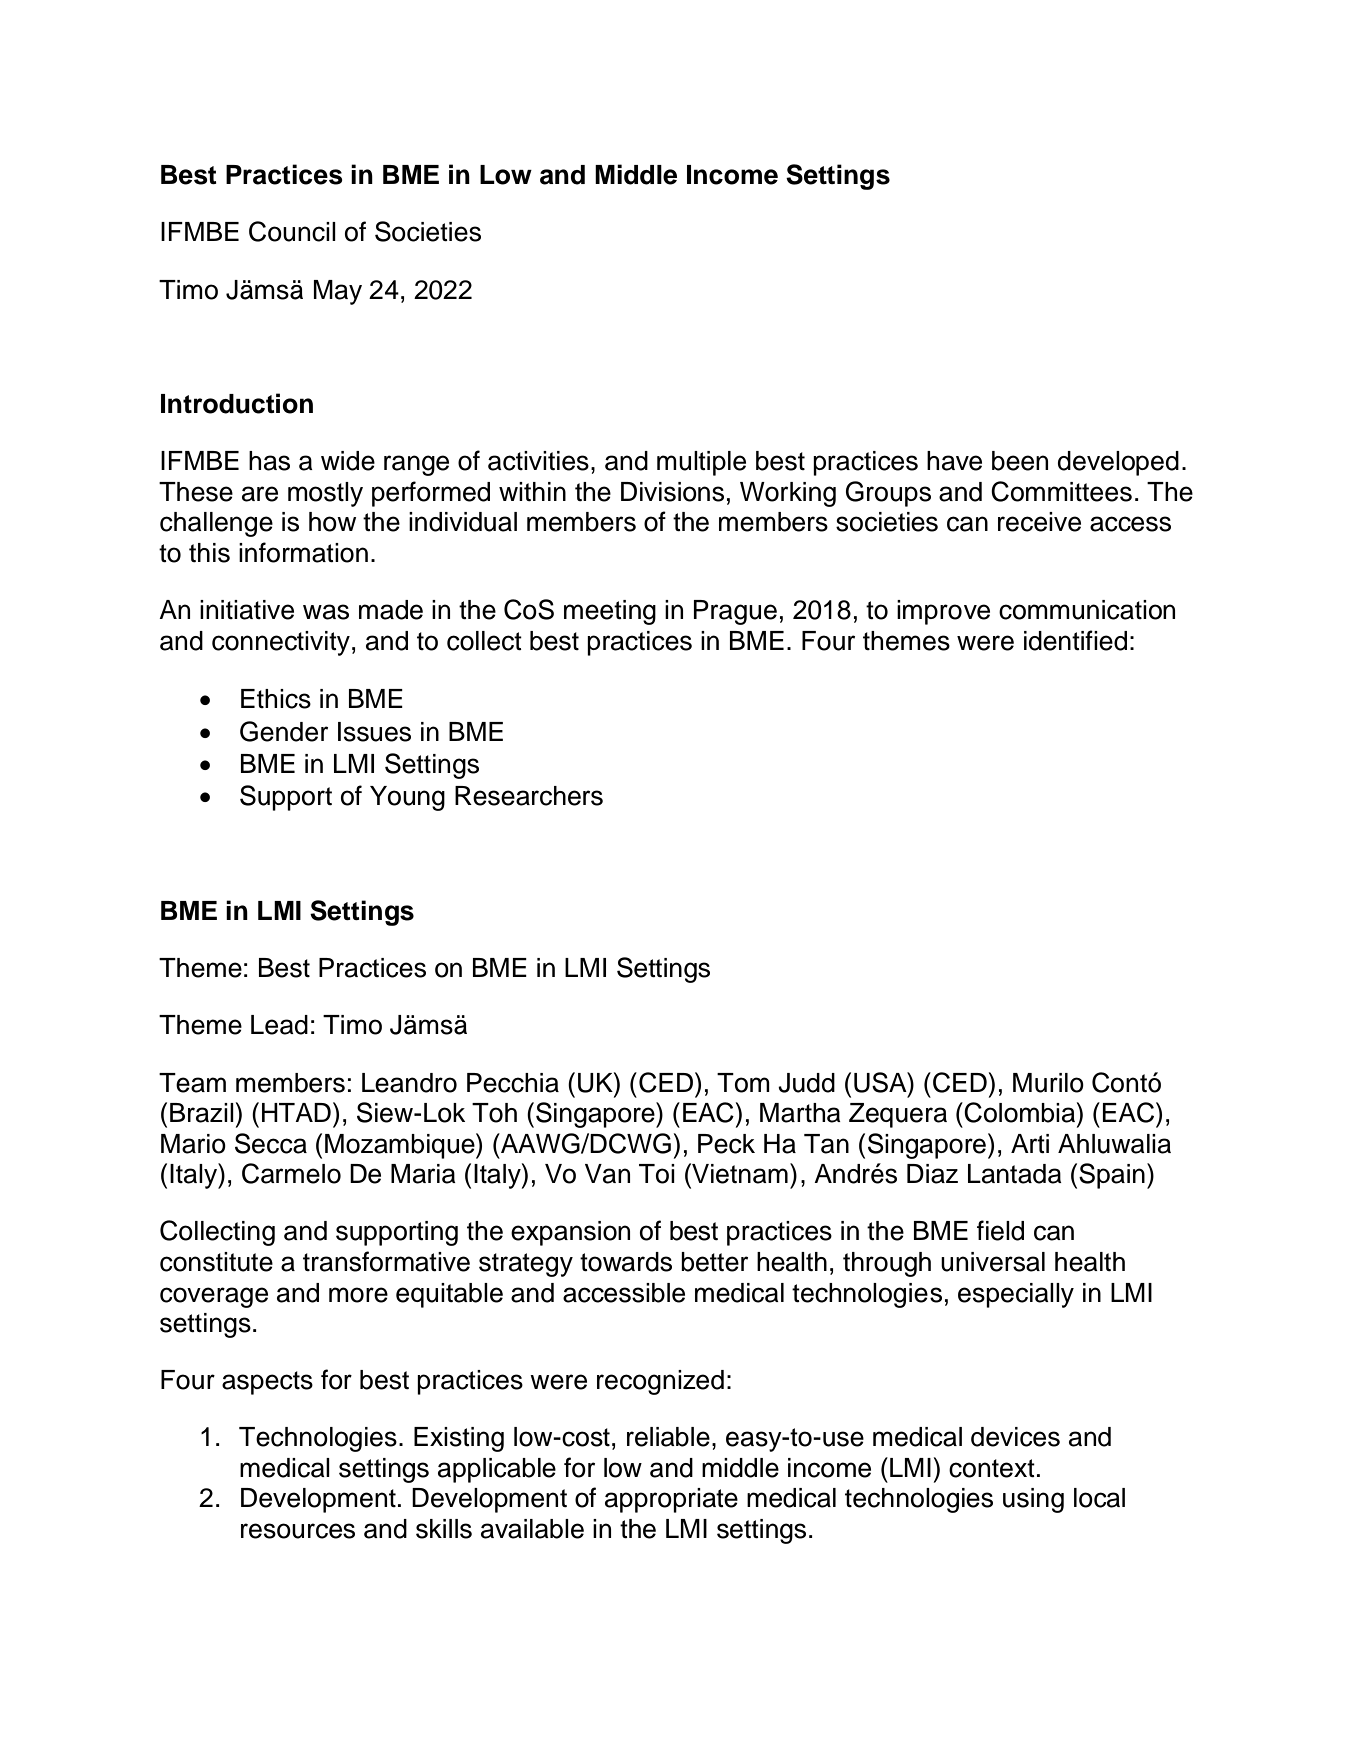 This image has height=1754, width=1355. Describe the element at coordinates (276, 699) in the image. I see `Ethics` at that location.
